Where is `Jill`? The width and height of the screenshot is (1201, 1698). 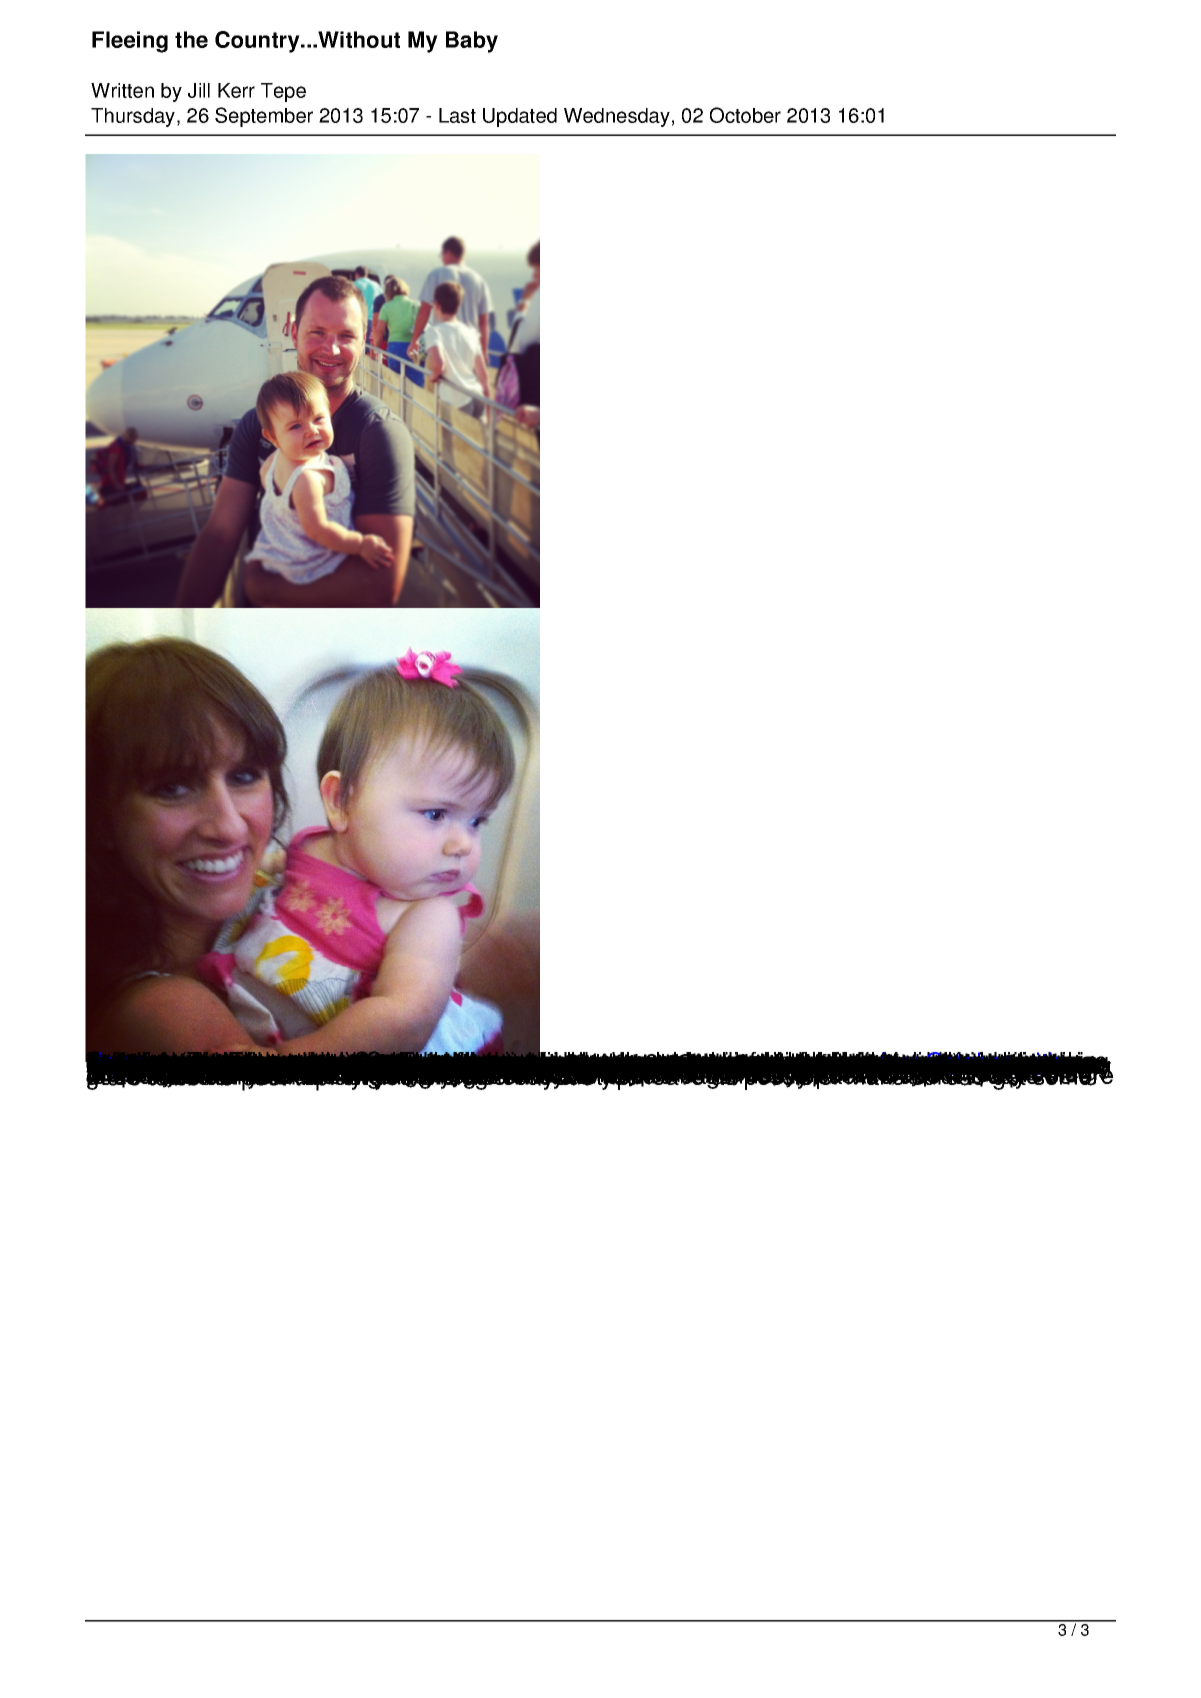
Jill is located at coordinates (199, 90).
